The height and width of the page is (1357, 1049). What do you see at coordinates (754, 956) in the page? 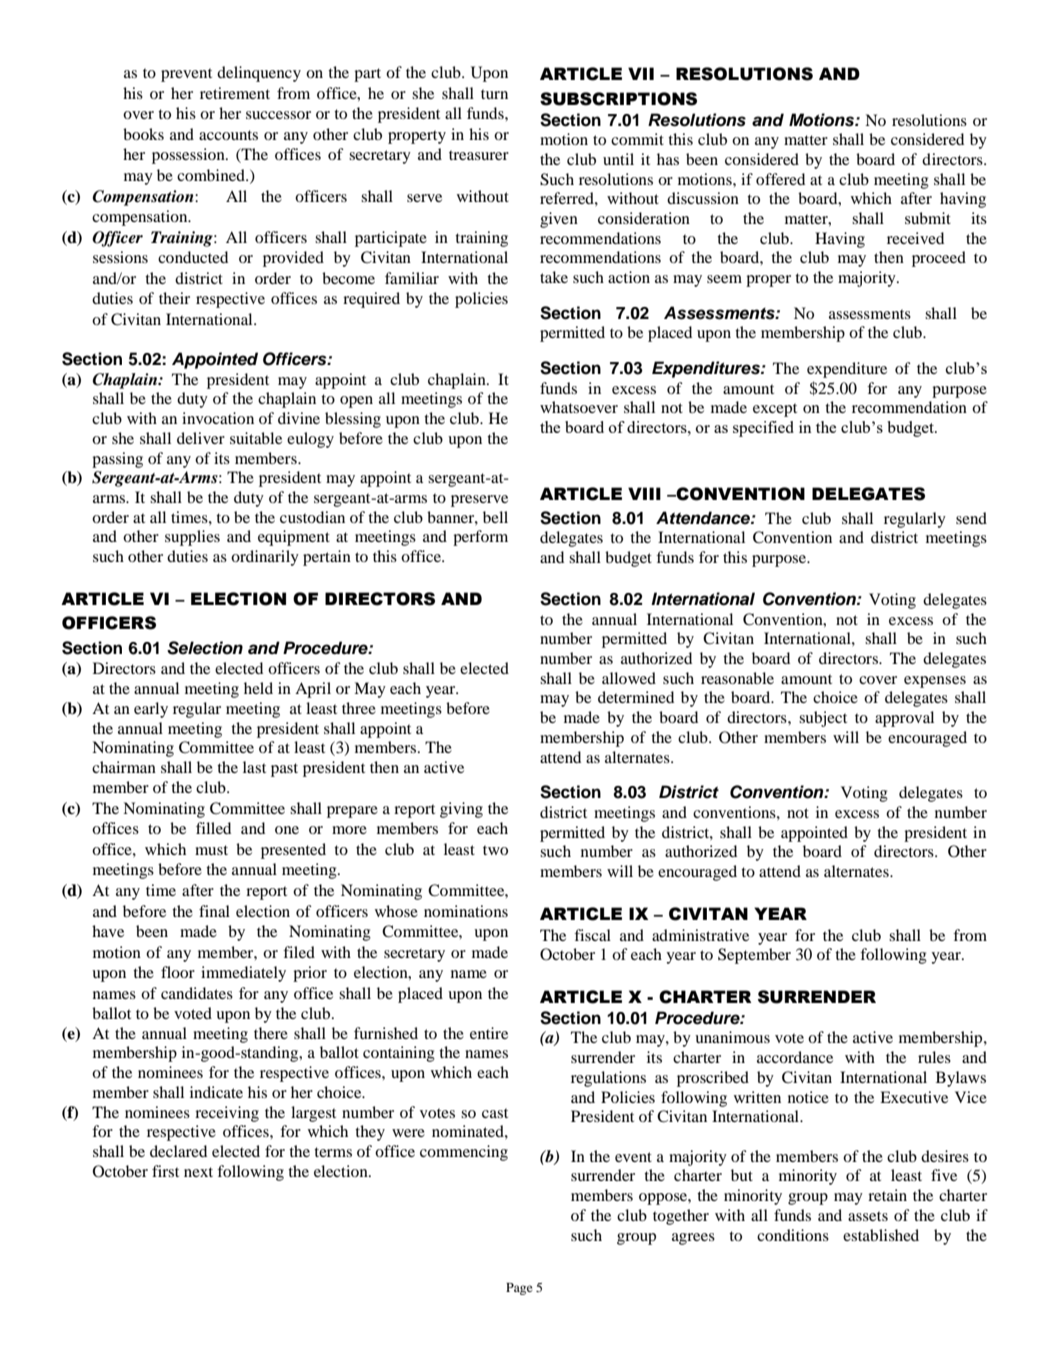
I see `September` at bounding box center [754, 956].
